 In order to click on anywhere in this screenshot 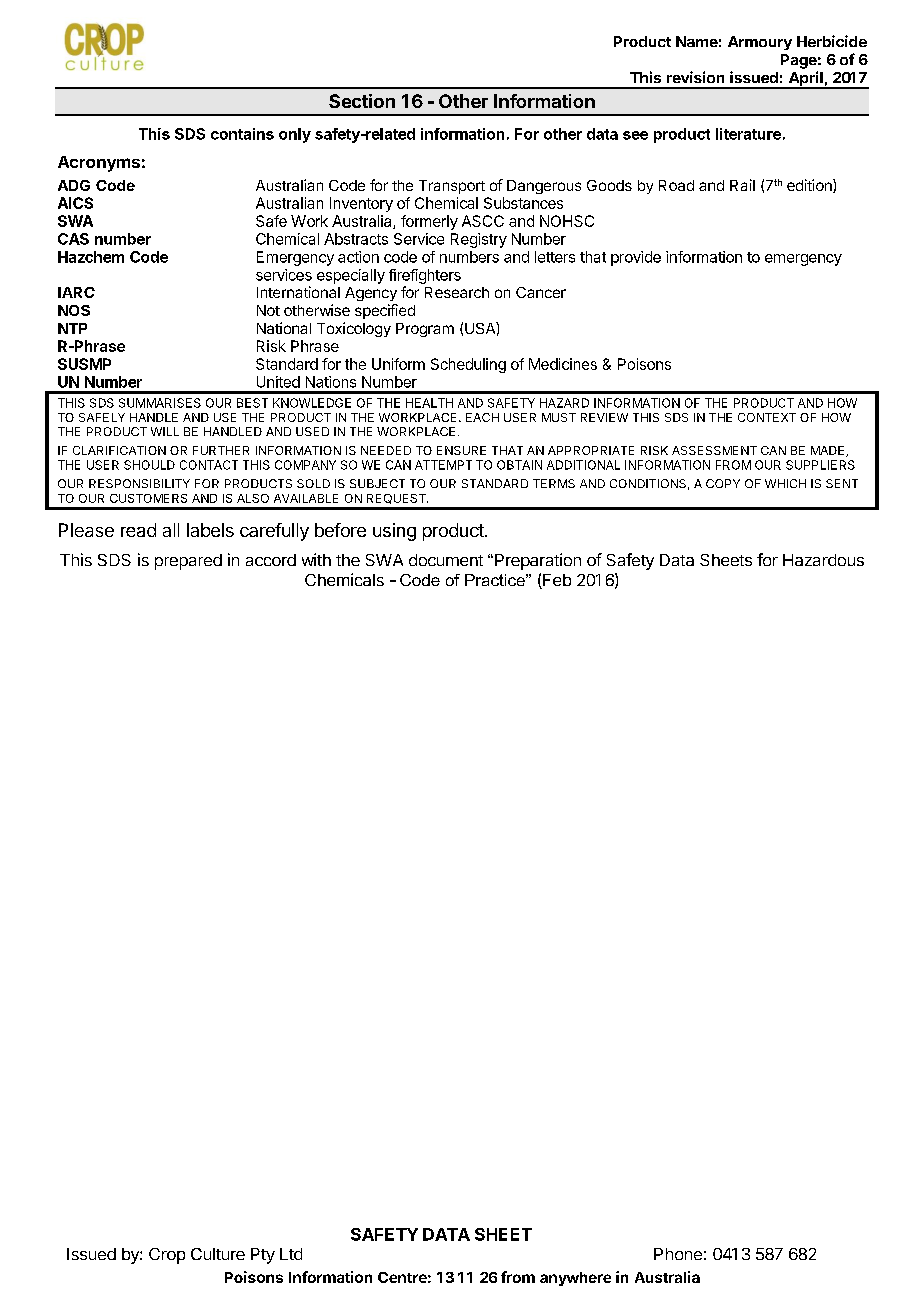, I will do `click(575, 1279)`.
